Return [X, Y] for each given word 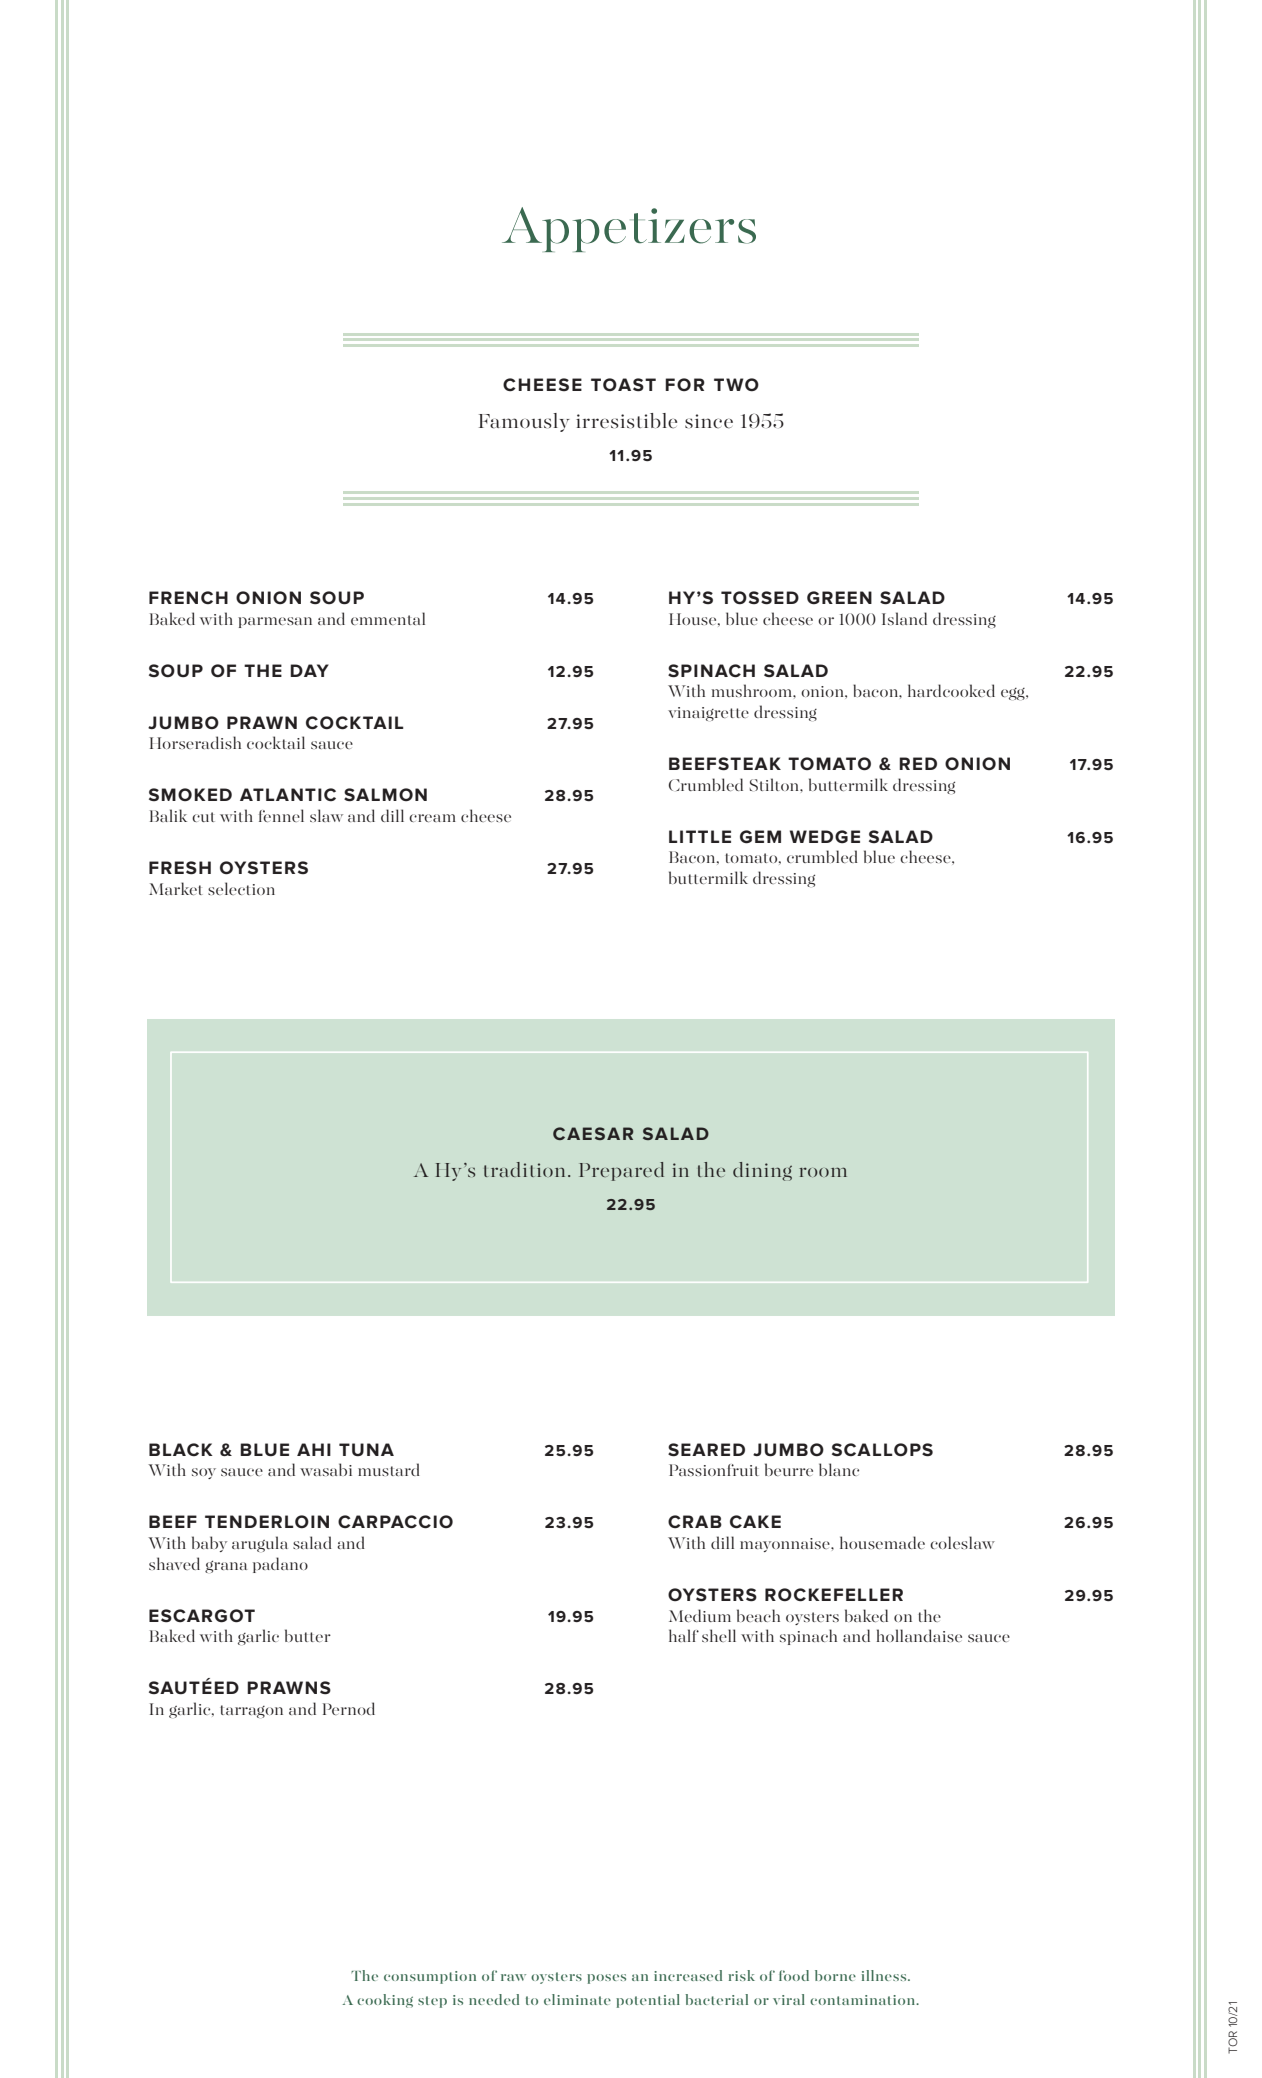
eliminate [577, 1999]
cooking [385, 2001]
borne [835, 1975]
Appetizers [629, 229]
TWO [736, 384]
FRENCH [188, 597]
